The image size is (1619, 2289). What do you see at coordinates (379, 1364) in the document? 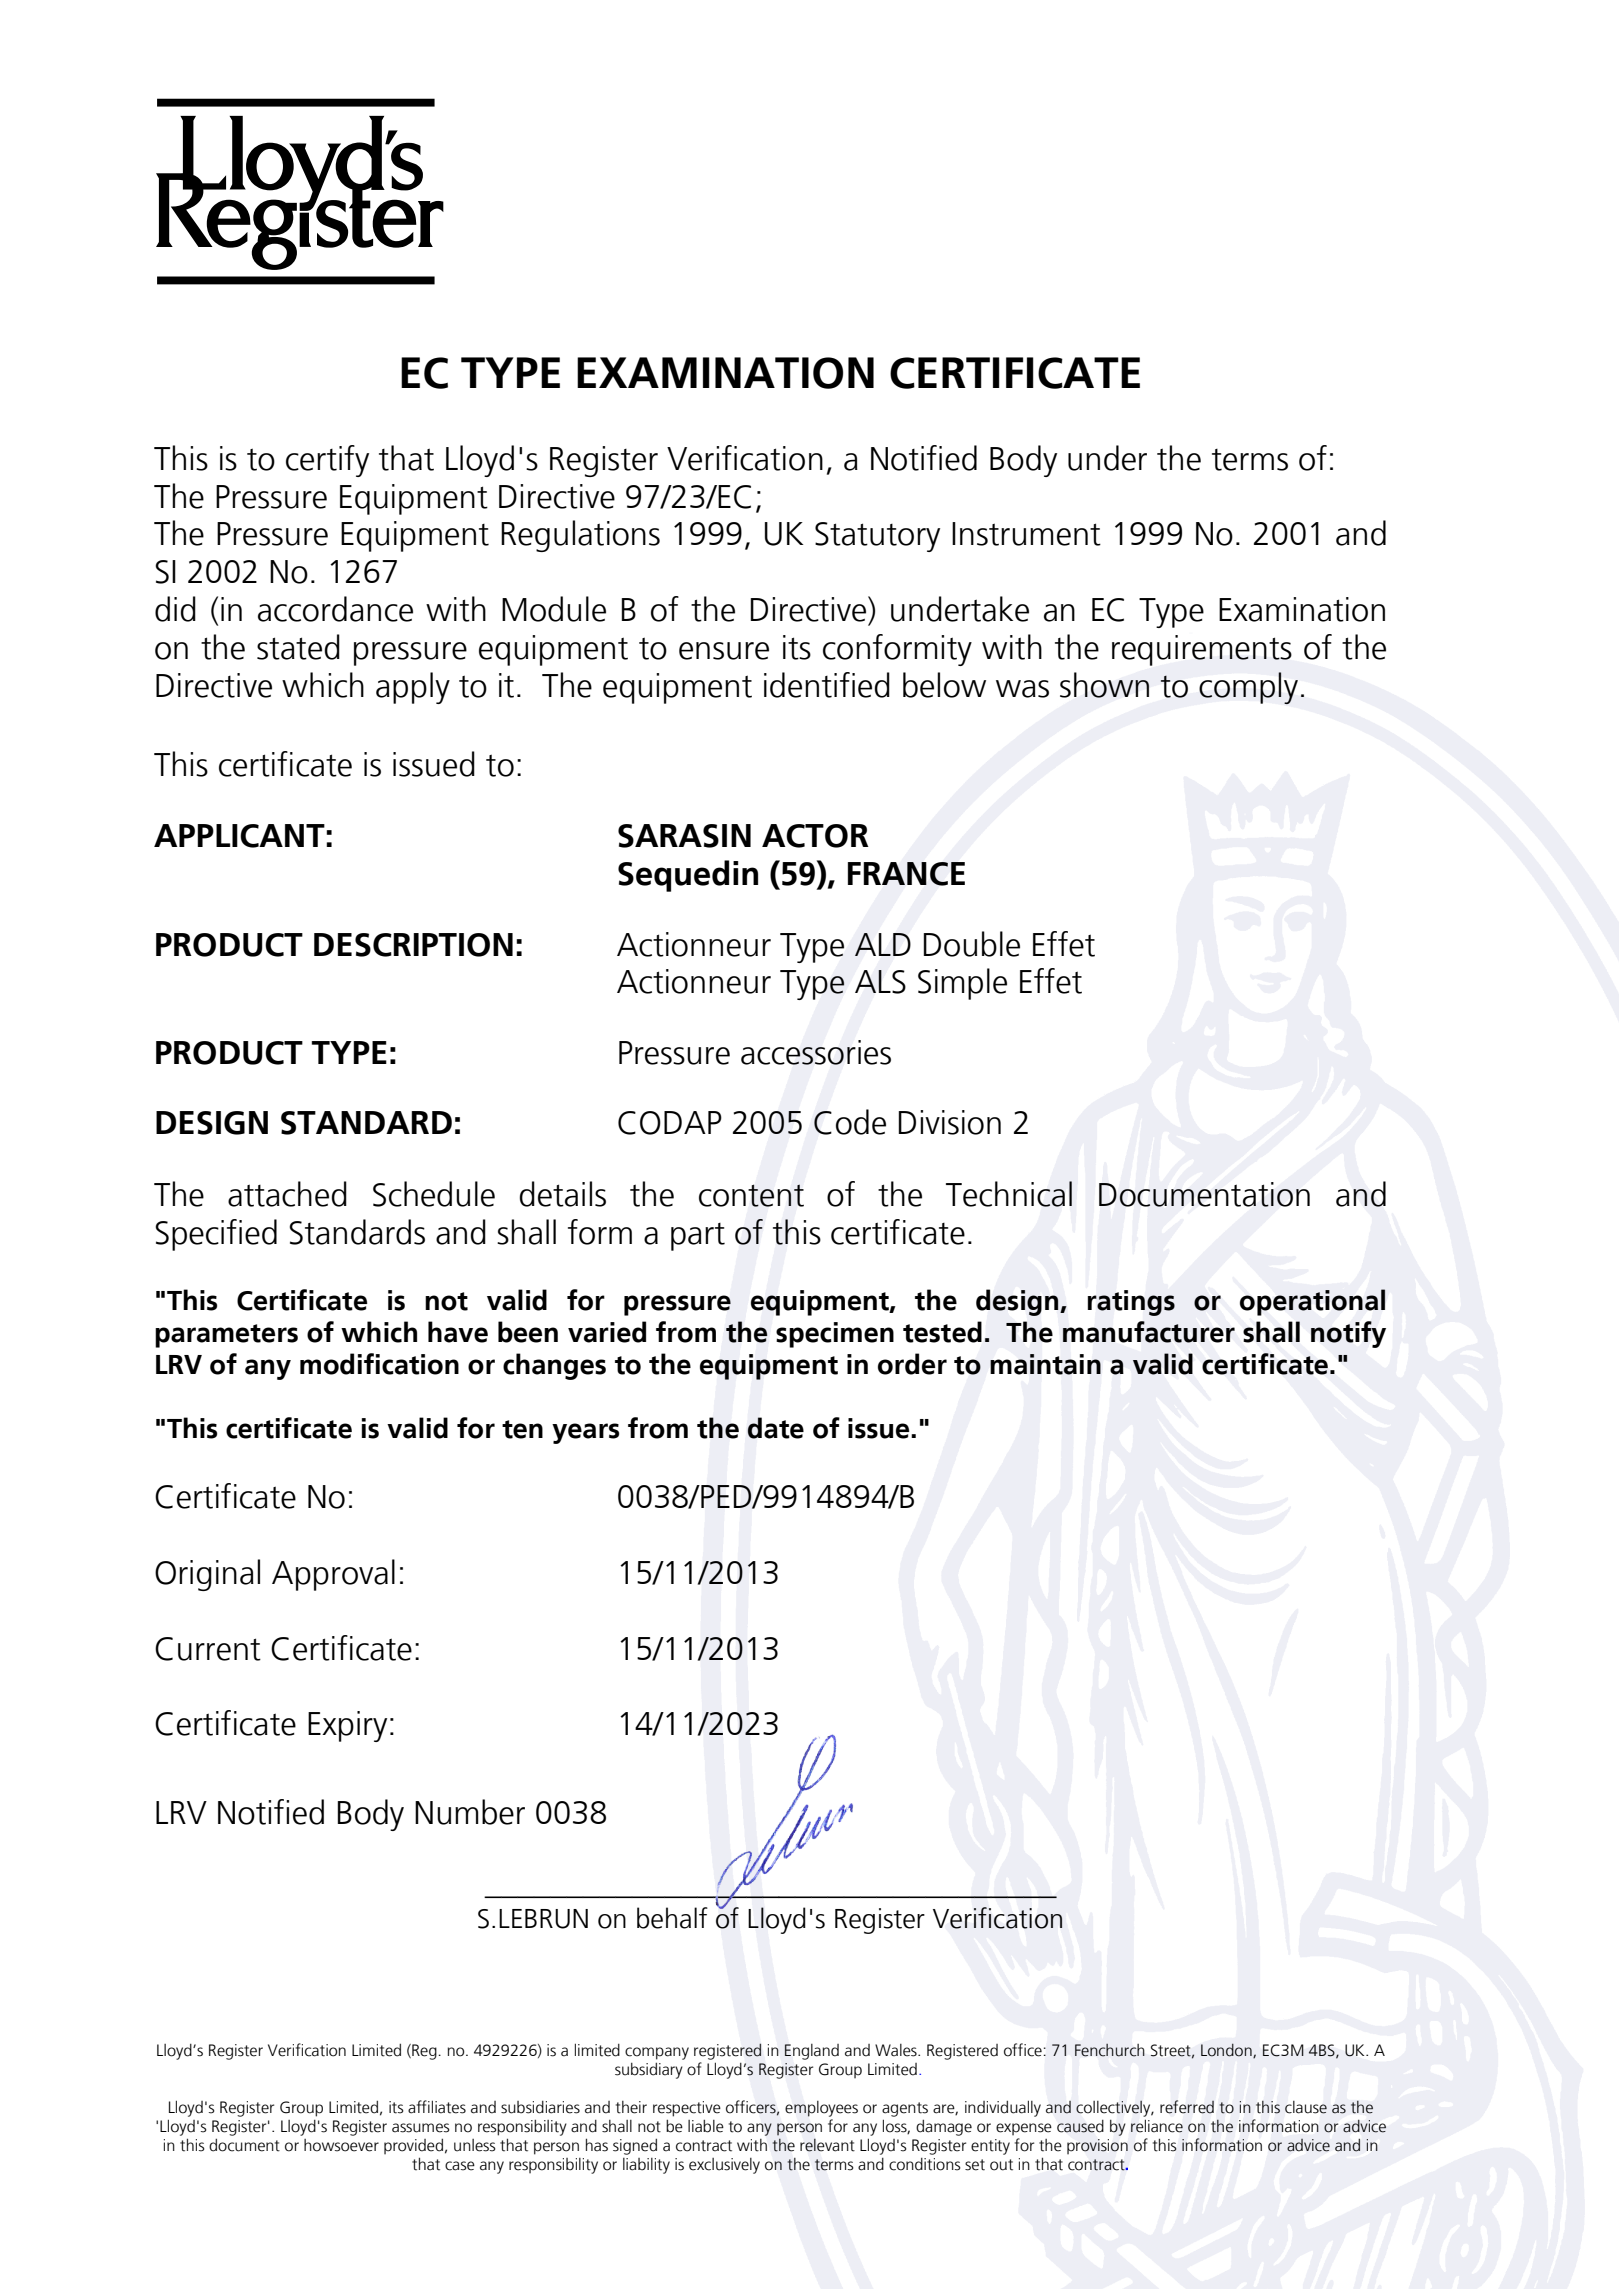
I see `modification` at bounding box center [379, 1364].
